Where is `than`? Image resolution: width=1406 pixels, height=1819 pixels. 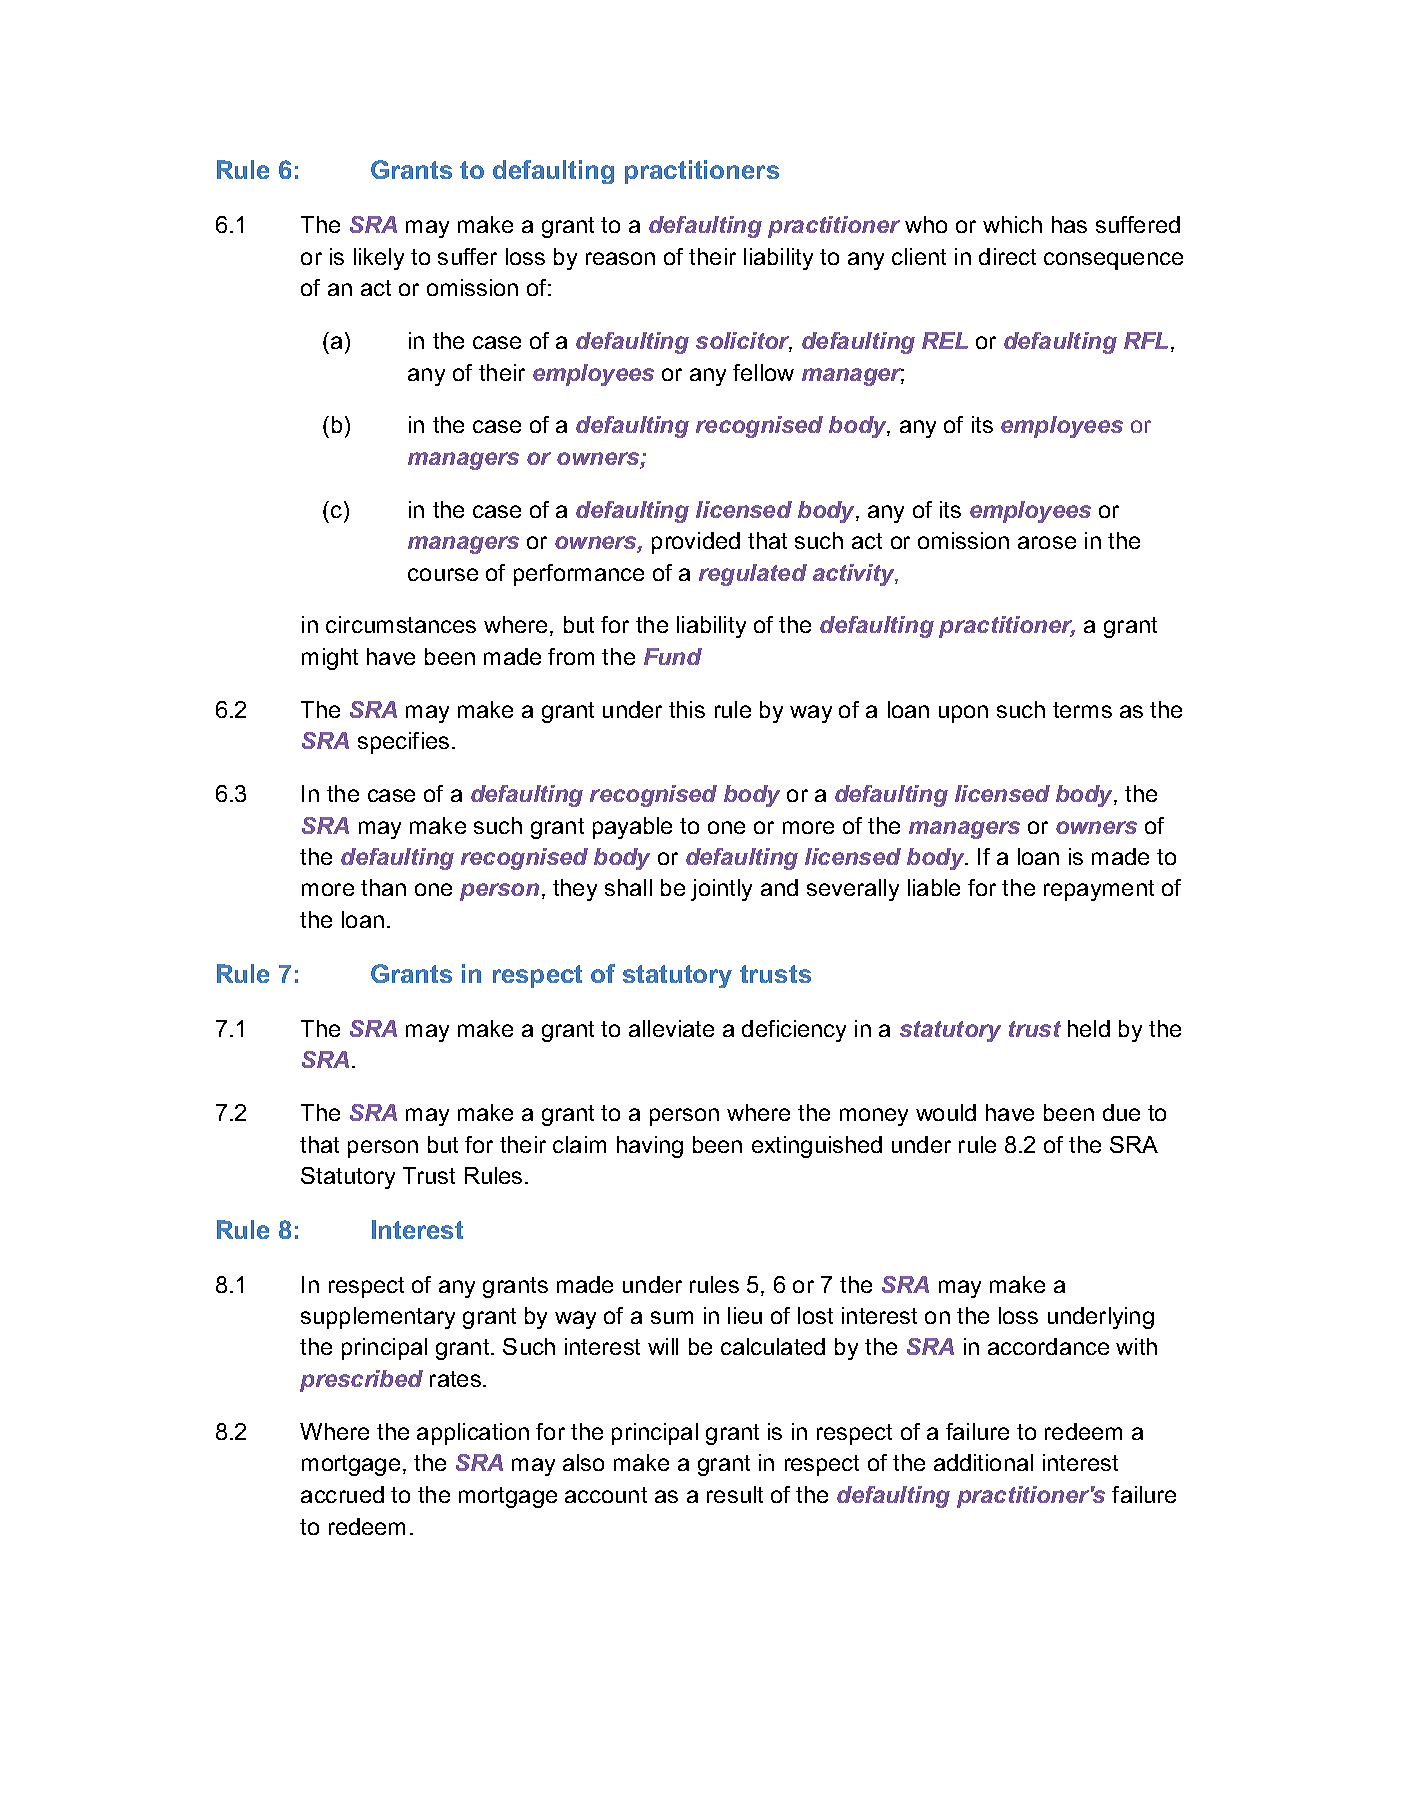
than is located at coordinates (383, 887).
